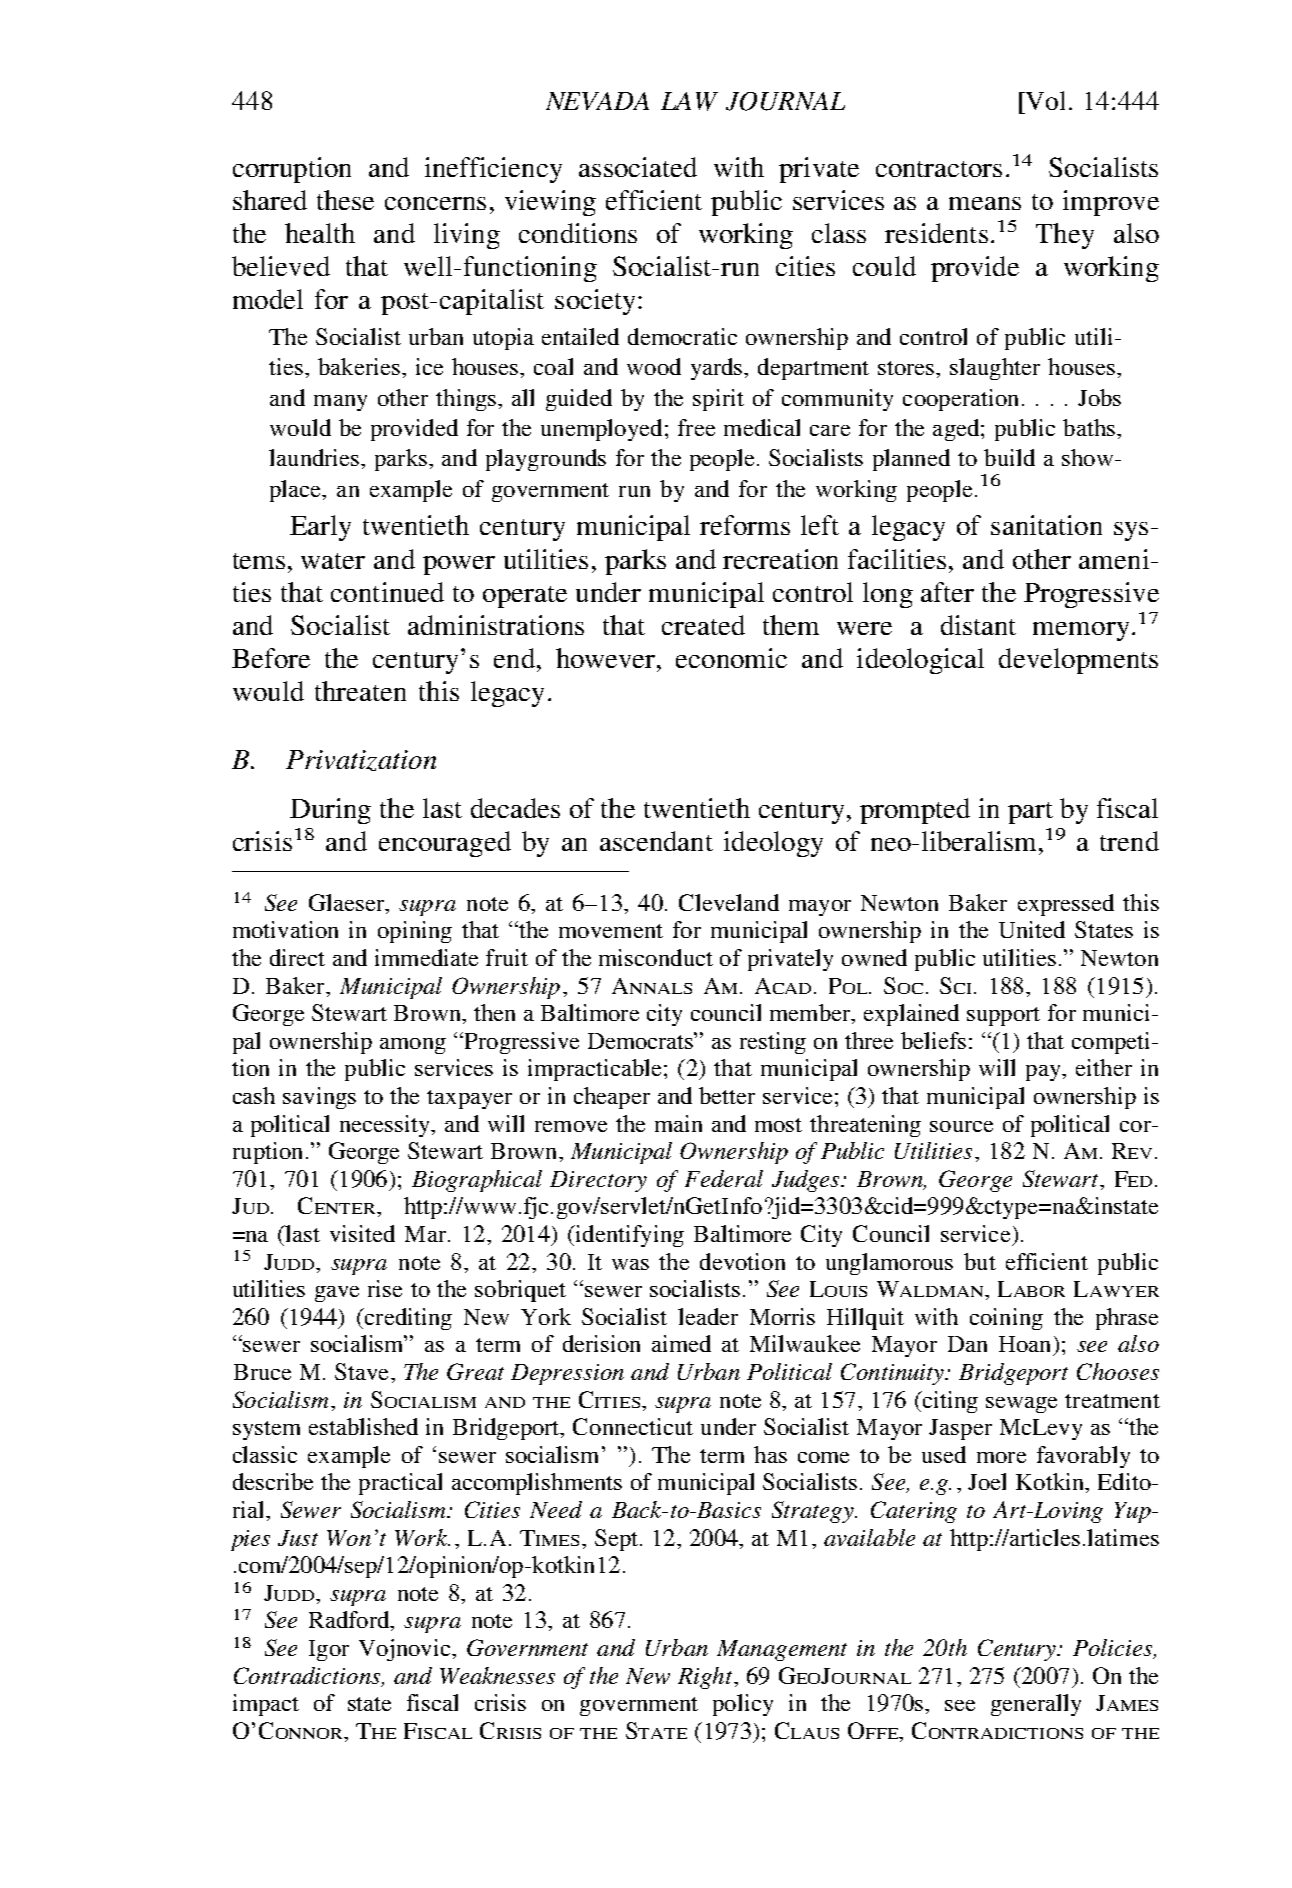 Image resolution: width=1292 pixels, height=1888 pixels. I want to click on build, so click(1009, 457).
